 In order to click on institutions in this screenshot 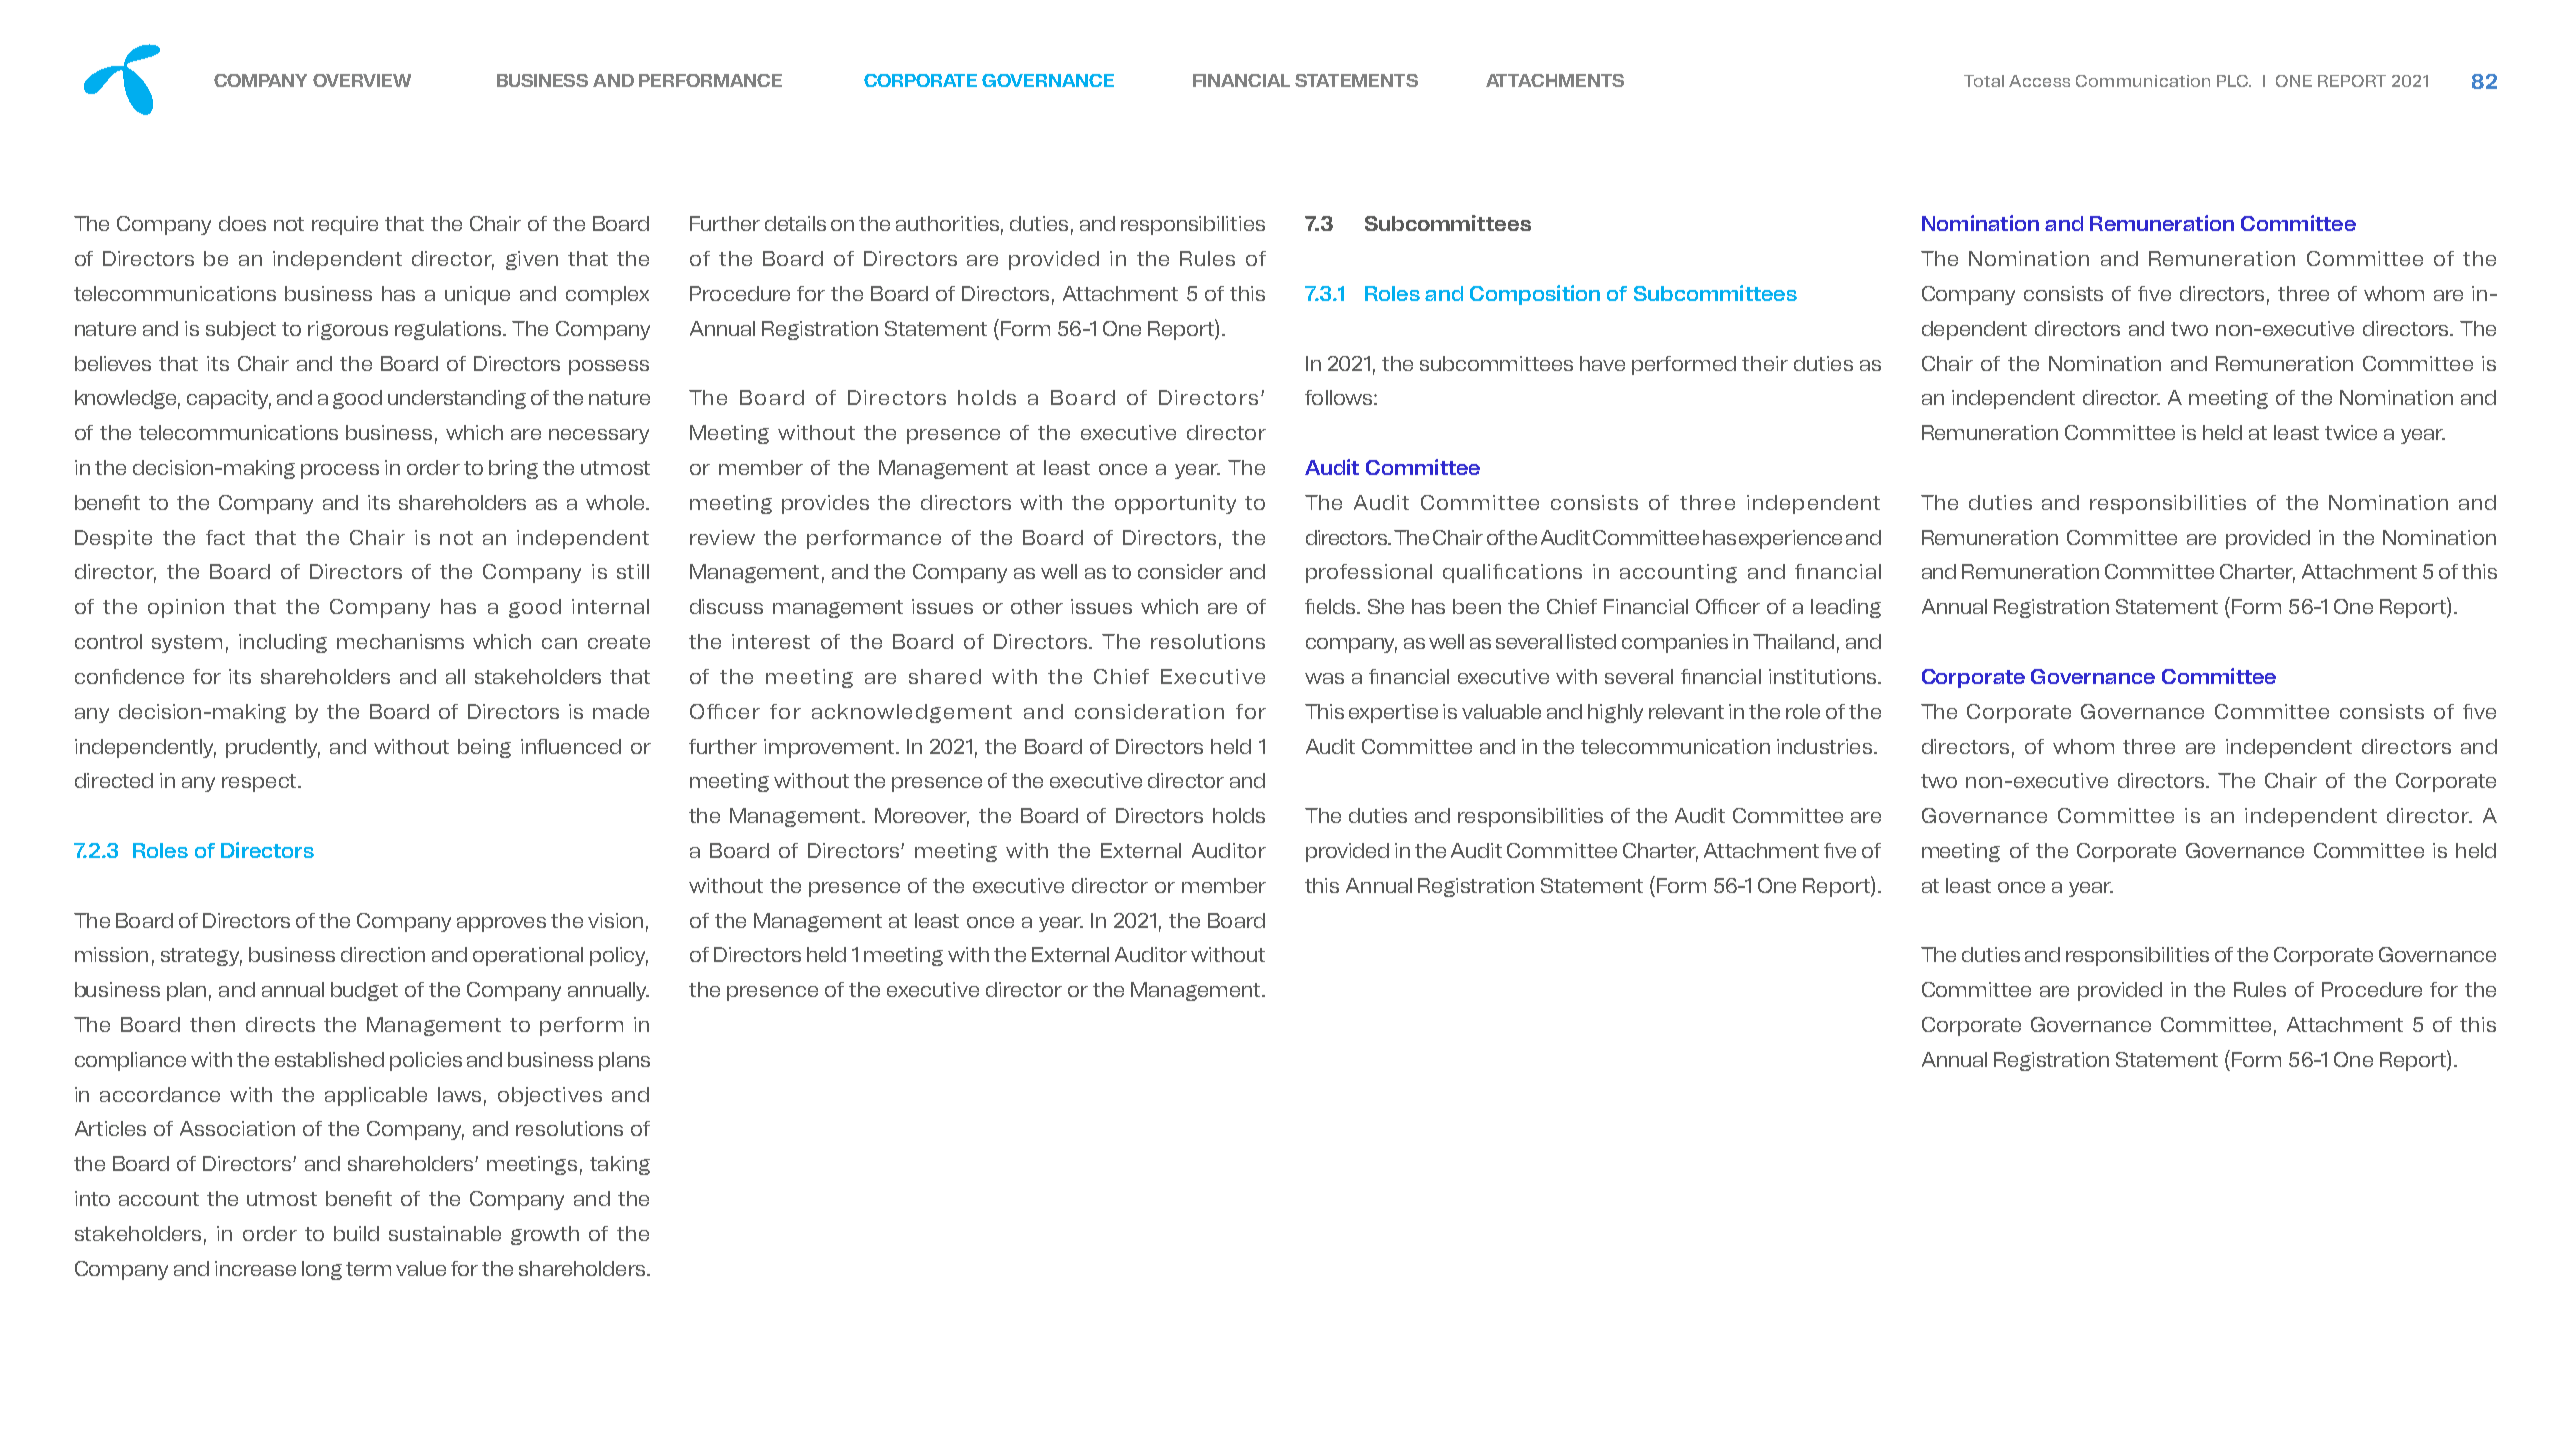, I will do `click(1824, 676)`.
